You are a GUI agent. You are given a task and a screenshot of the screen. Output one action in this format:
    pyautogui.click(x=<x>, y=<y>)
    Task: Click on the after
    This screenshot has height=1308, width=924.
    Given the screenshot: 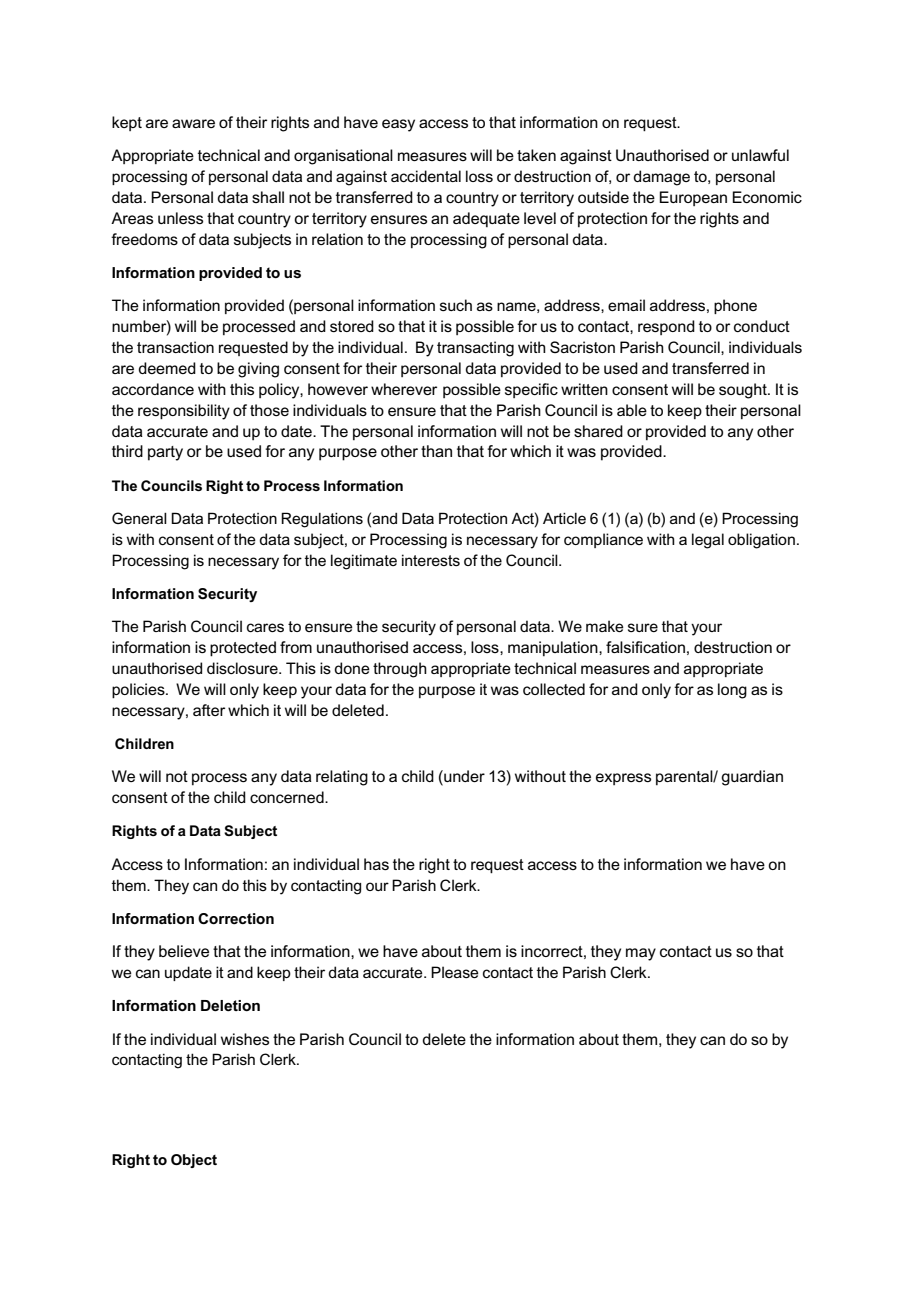 What is the action you would take?
    pyautogui.click(x=209, y=710)
